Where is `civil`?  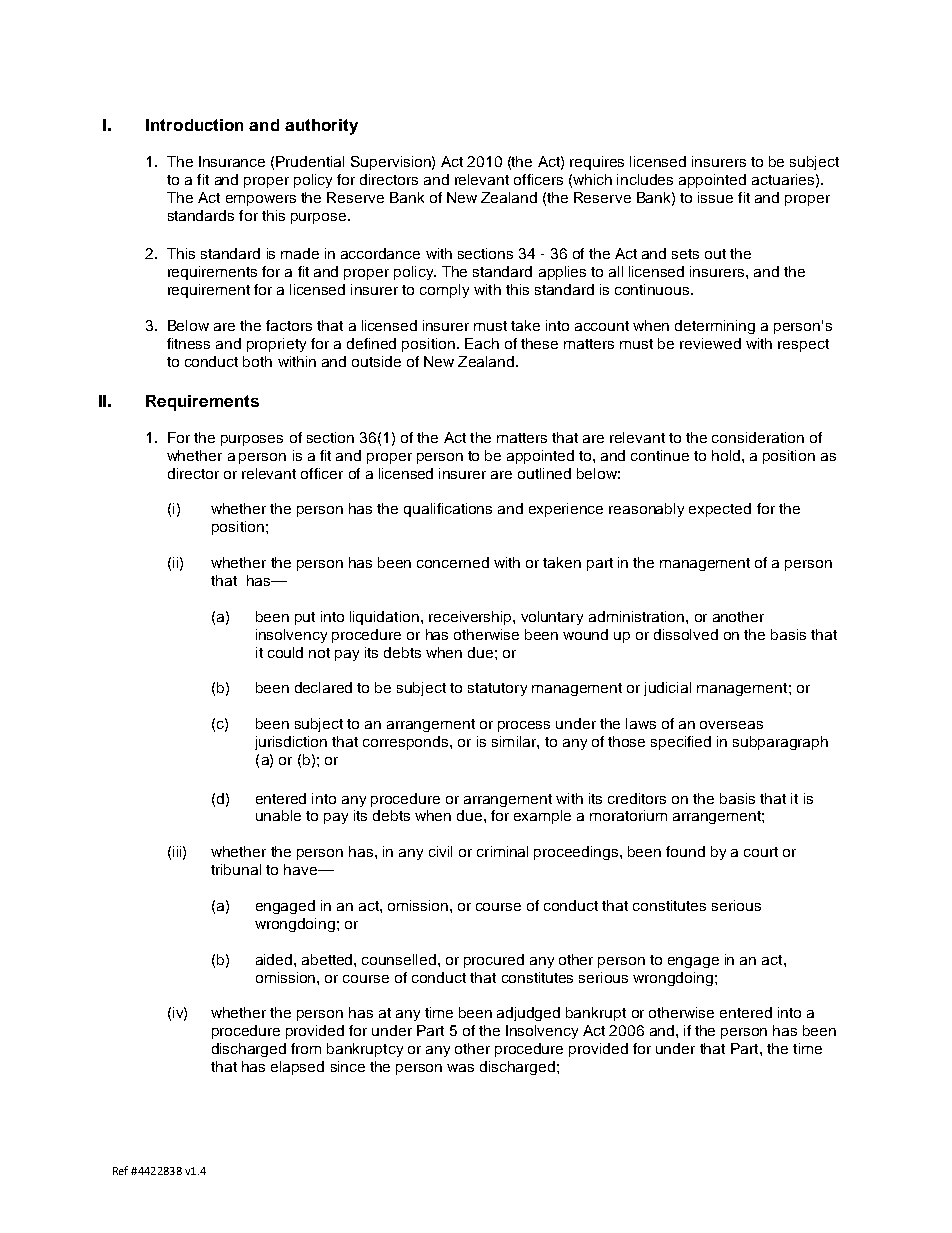
civil is located at coordinates (440, 851).
